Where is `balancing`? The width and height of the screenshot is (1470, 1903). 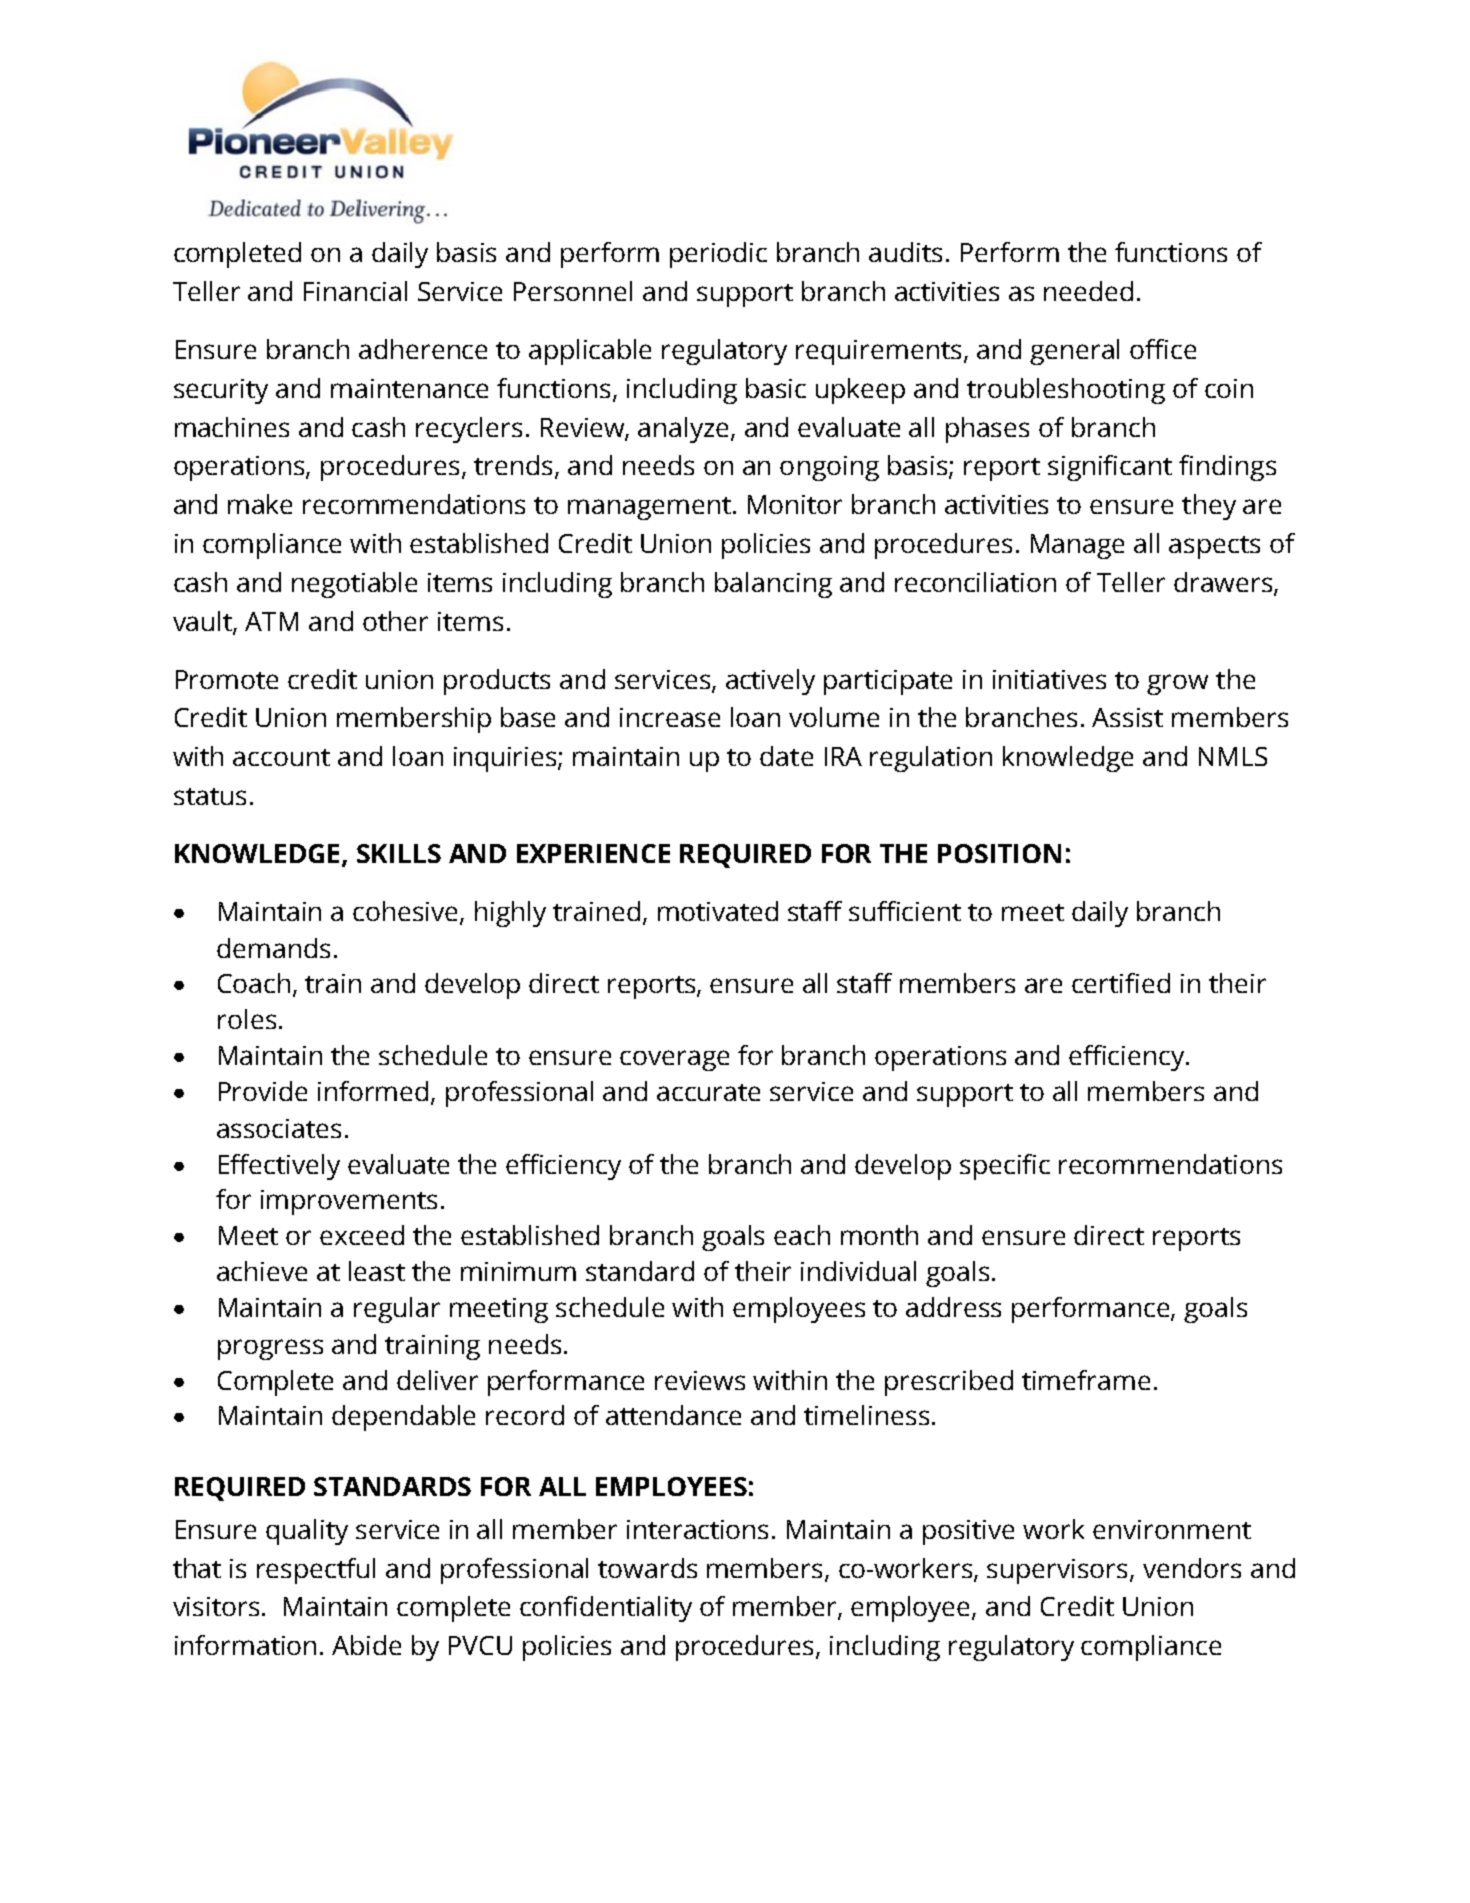 balancing is located at coordinates (773, 585).
